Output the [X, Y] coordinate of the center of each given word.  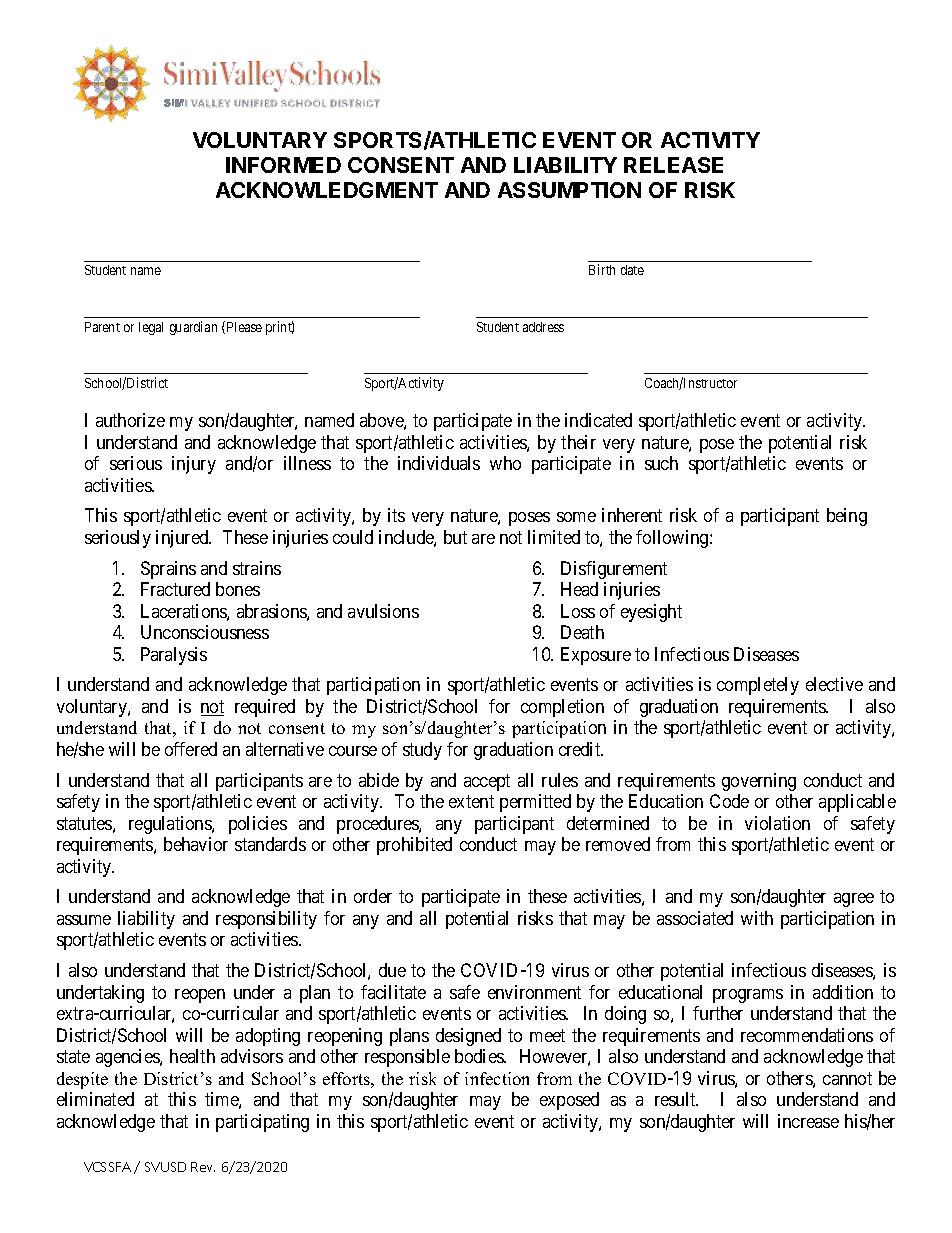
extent [471, 801]
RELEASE [673, 165]
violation [777, 823]
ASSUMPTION [569, 190]
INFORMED [283, 165]
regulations [171, 825]
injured [183, 539]
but [455, 537]
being [847, 517]
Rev [203, 1167]
